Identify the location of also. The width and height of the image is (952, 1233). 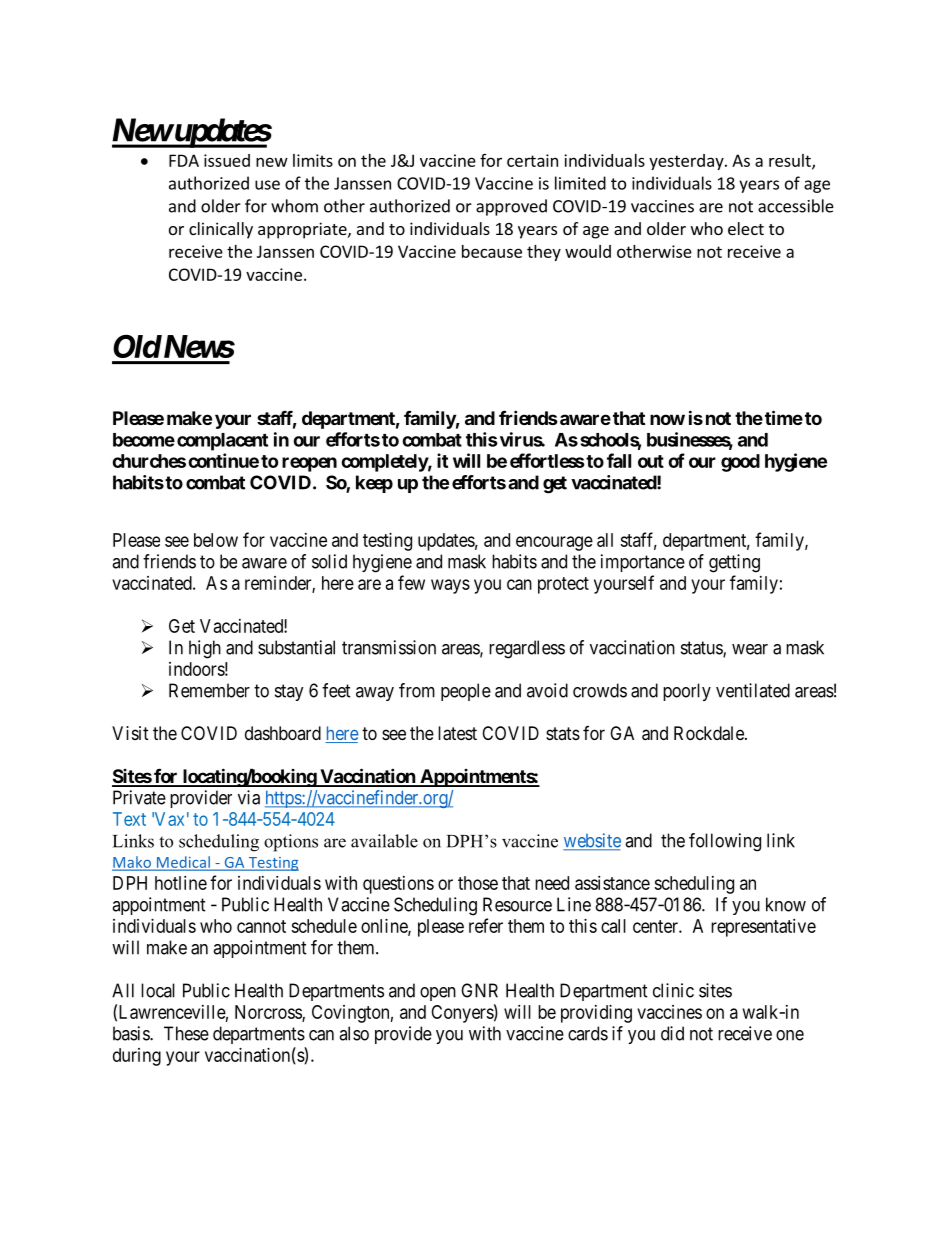
(354, 1033).
